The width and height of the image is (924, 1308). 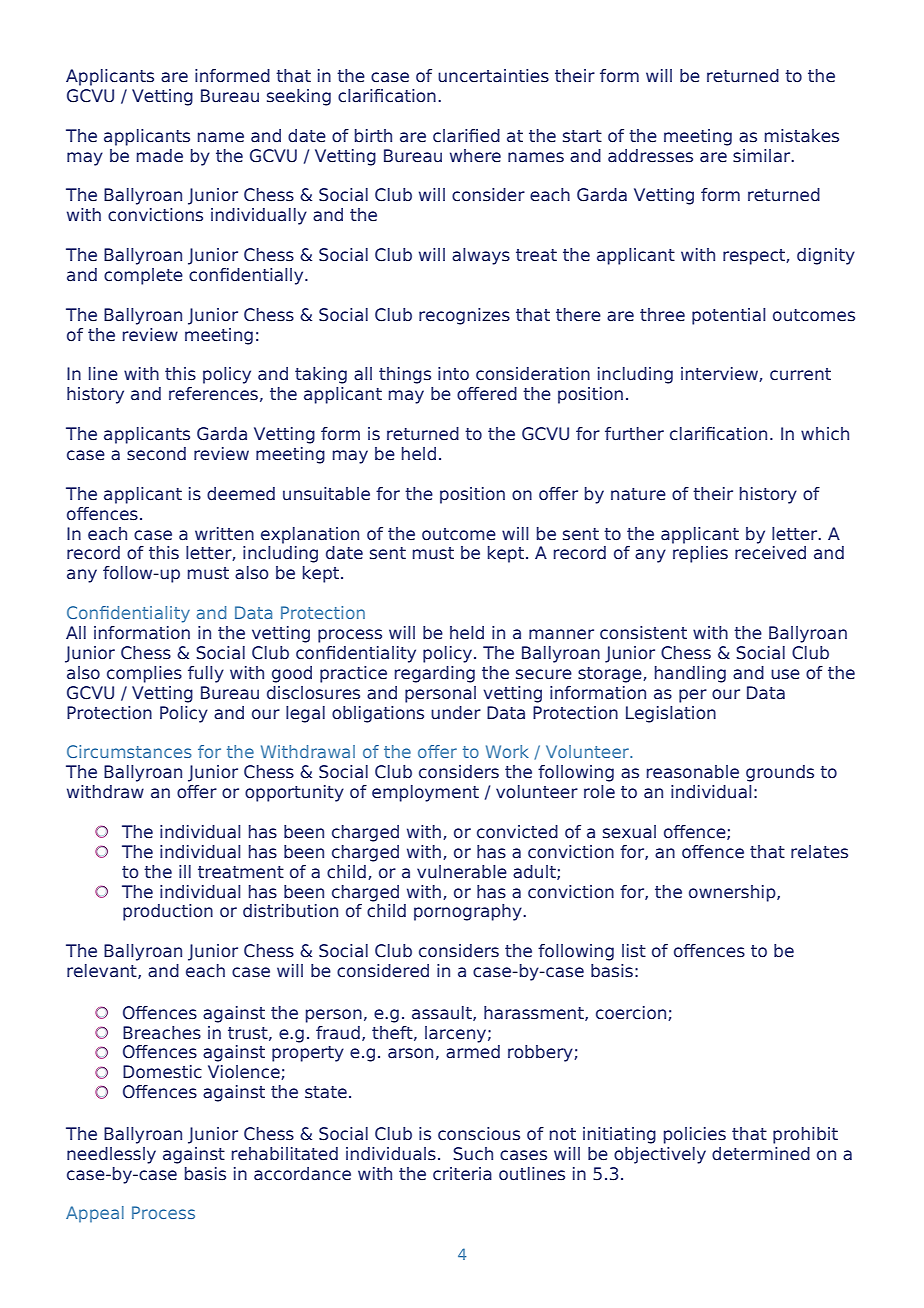 What do you see at coordinates (785, 674) in the image?
I see `use` at bounding box center [785, 674].
